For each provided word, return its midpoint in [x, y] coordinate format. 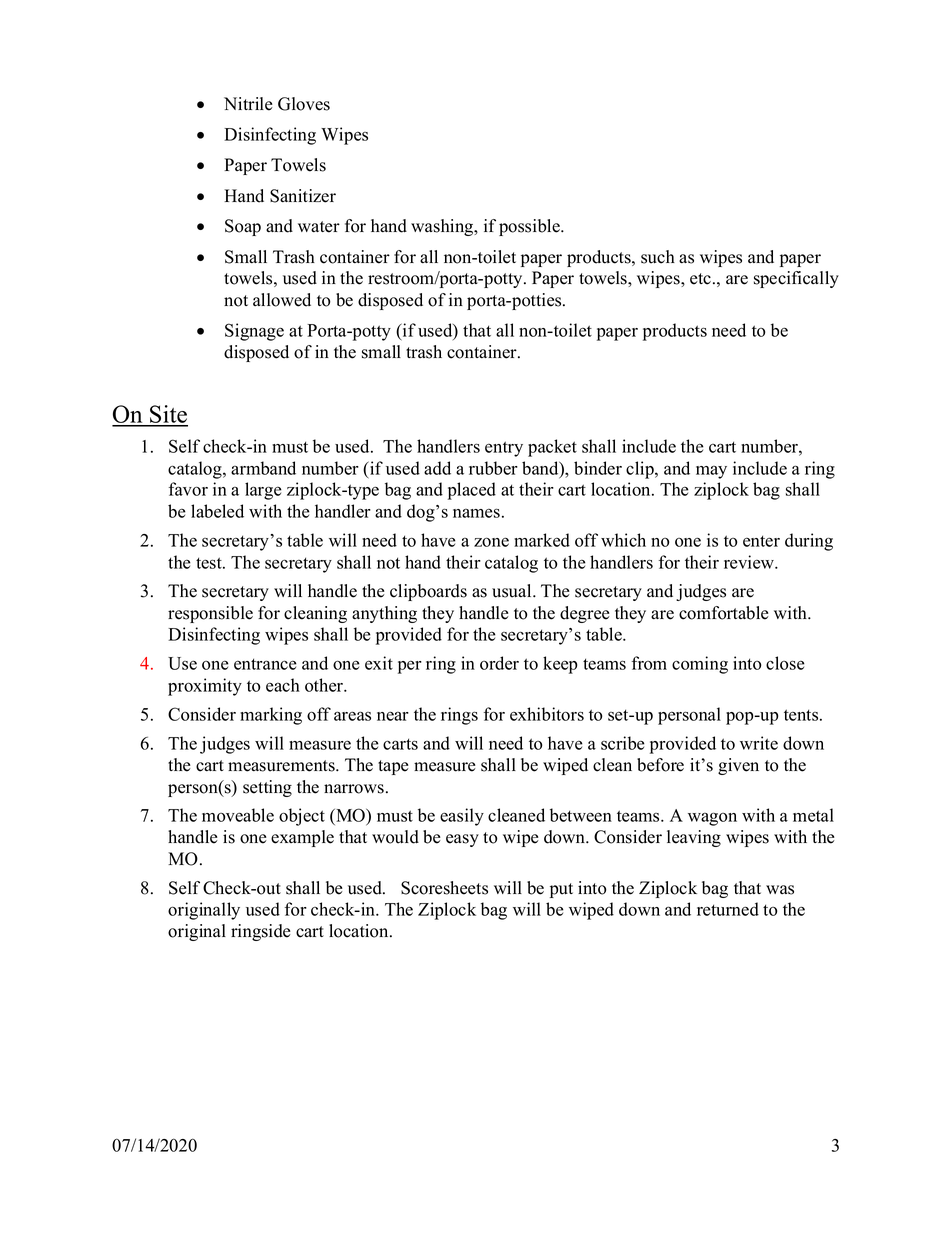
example [302, 838]
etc [702, 279]
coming [700, 665]
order [499, 663]
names [476, 513]
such [658, 257]
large [263, 491]
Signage [254, 332]
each [283, 685]
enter [761, 541]
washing [443, 227]
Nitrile [248, 104]
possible [530, 227]
